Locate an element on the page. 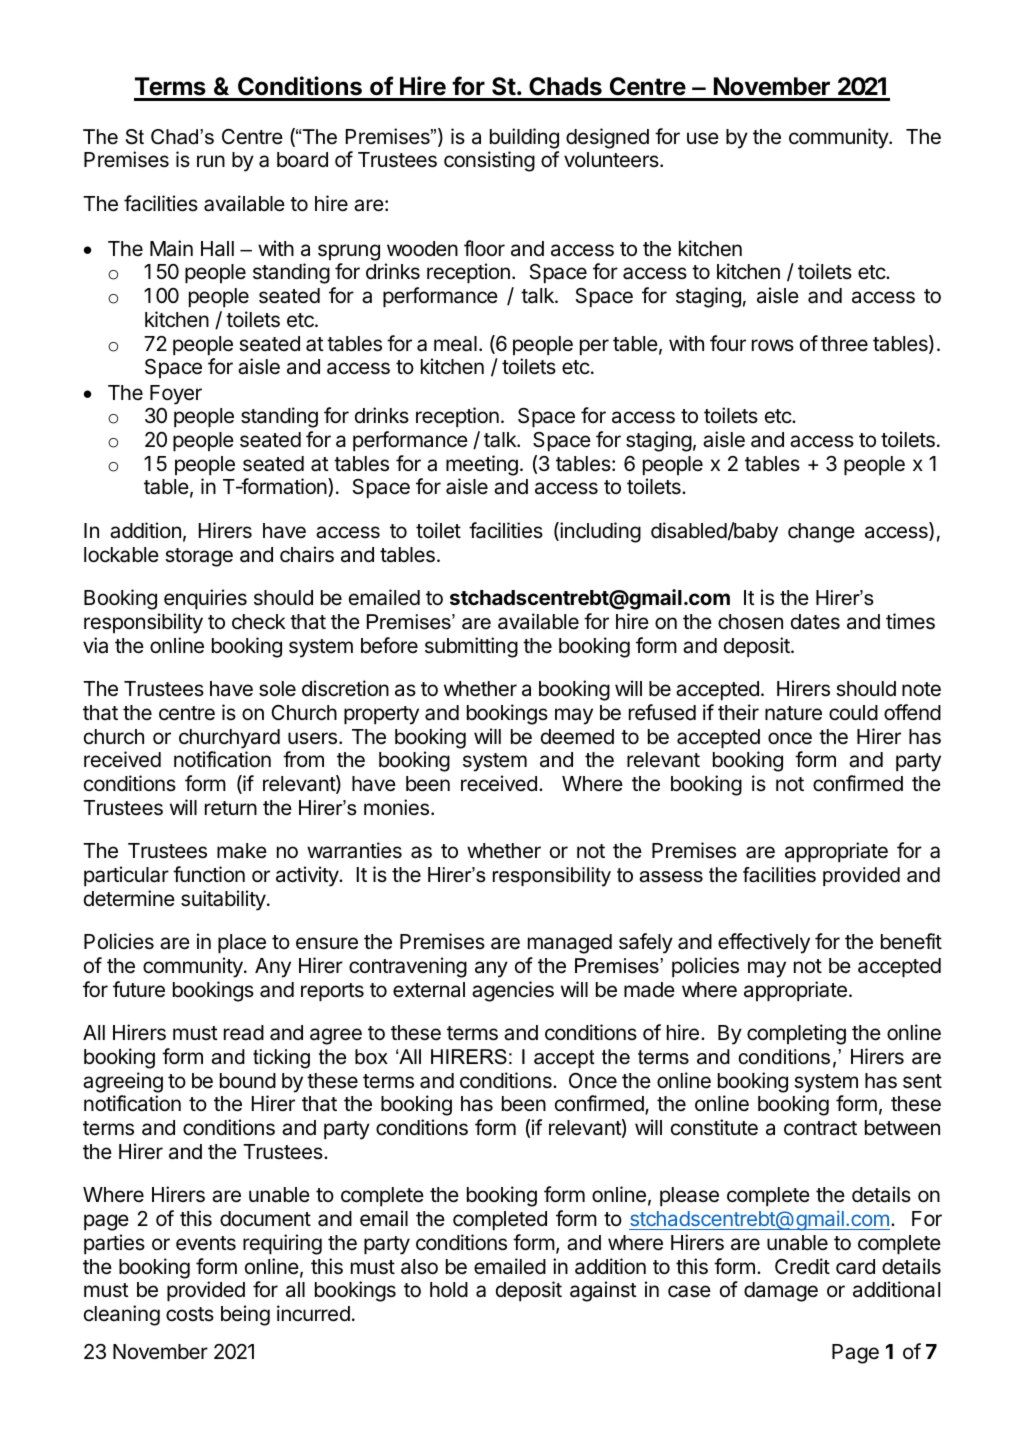 The height and width of the page is (1448, 1024). meeting is located at coordinates (482, 465).
